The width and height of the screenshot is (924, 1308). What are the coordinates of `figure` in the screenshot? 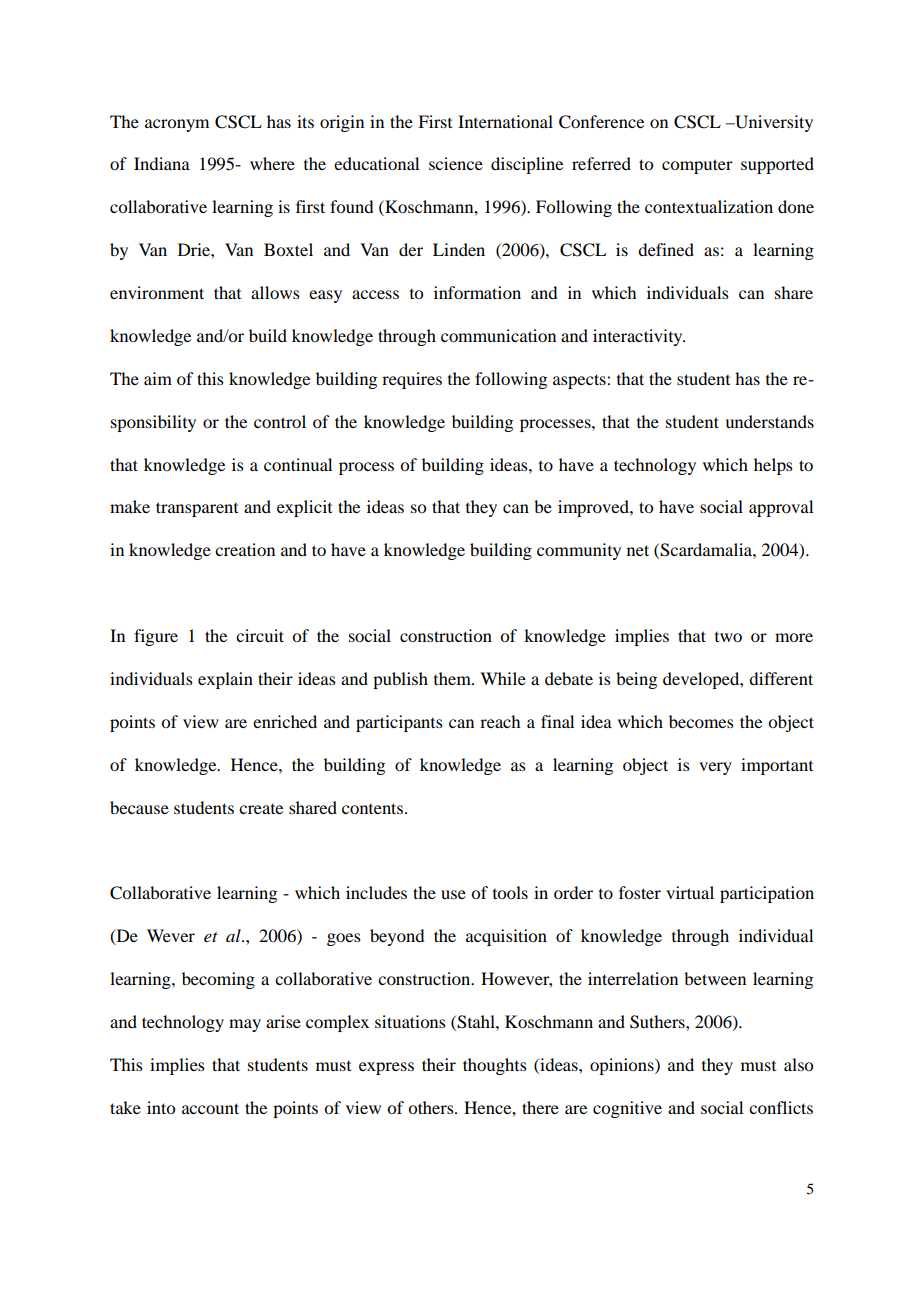 It's located at (156, 637).
